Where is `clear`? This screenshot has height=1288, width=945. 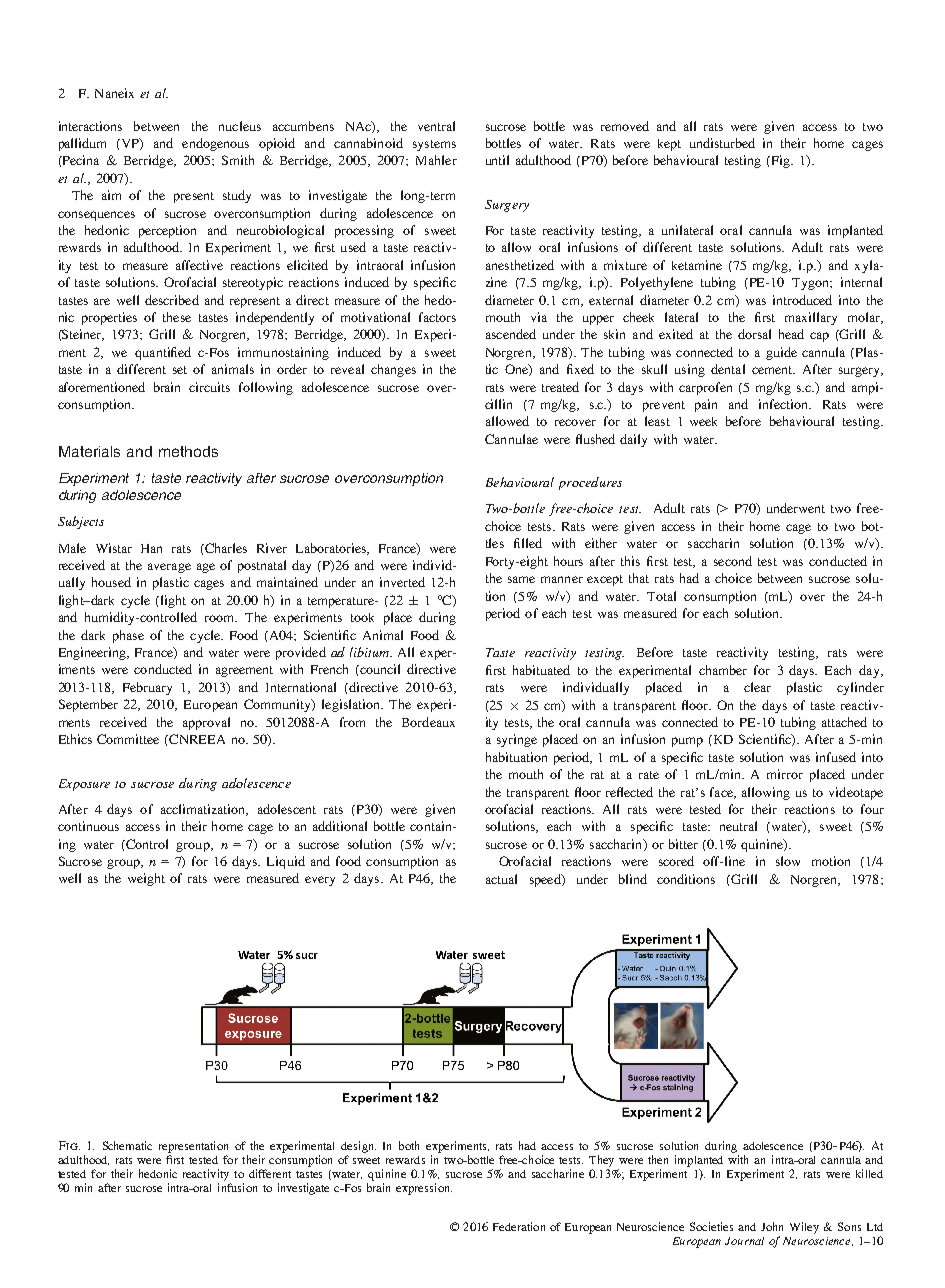 clear is located at coordinates (757, 687).
